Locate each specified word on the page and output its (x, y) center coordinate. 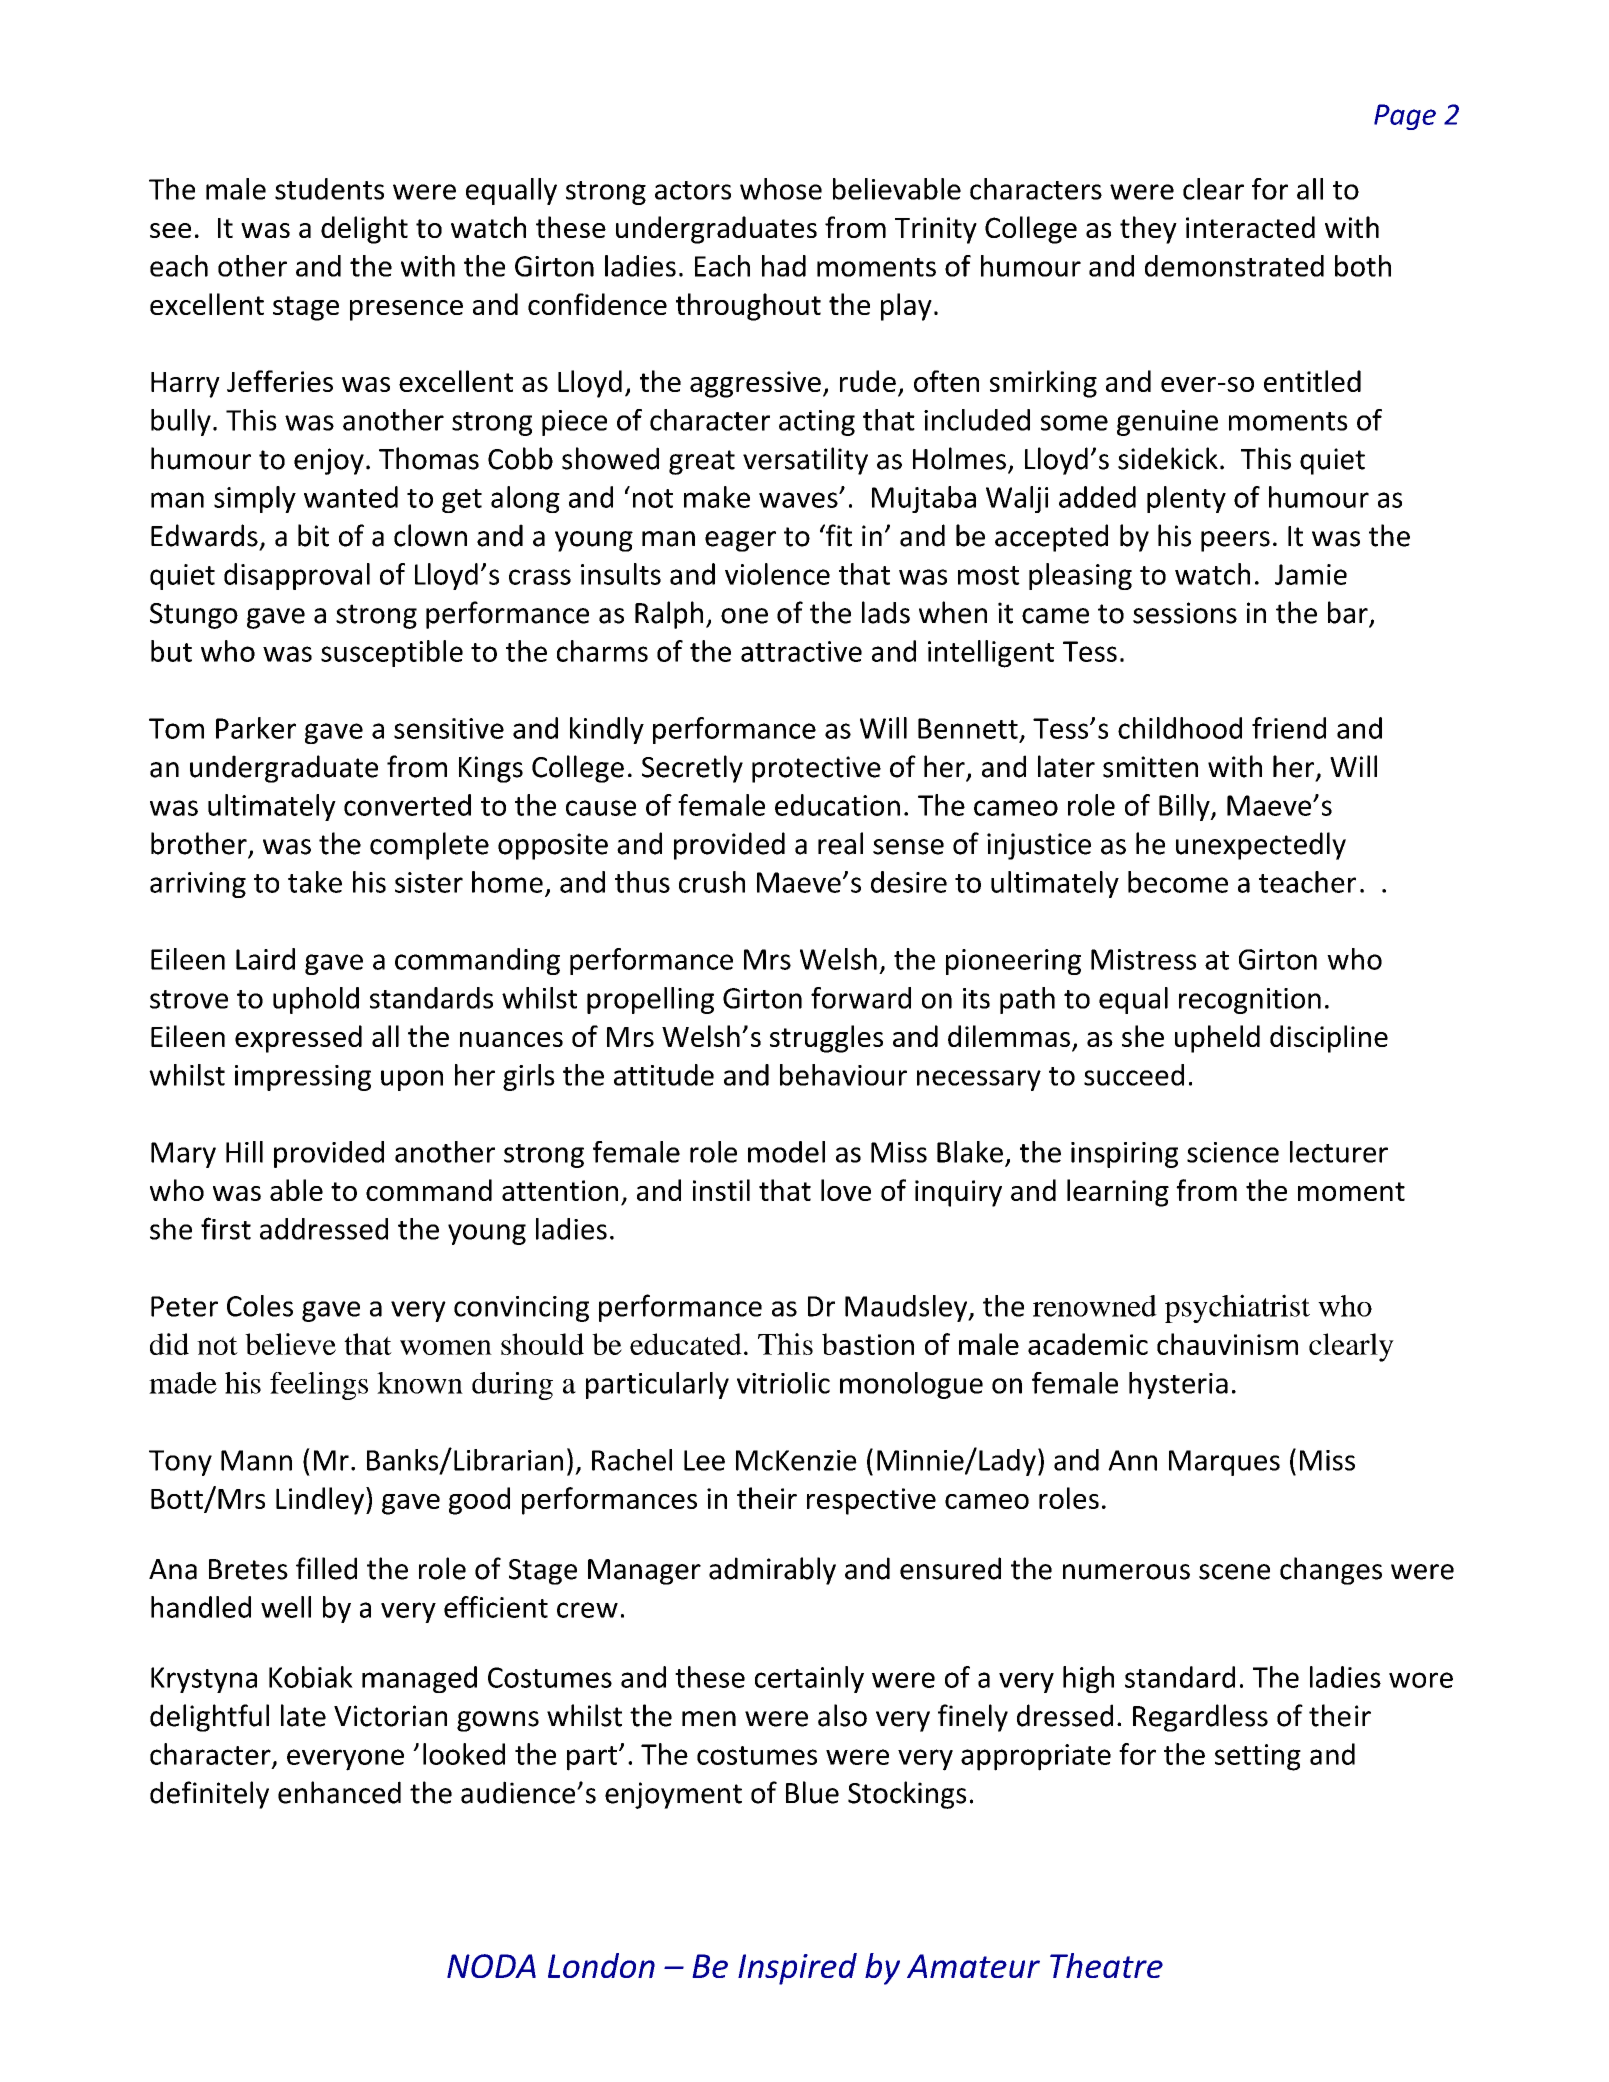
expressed (298, 1039)
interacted (1250, 227)
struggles (826, 1039)
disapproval (297, 576)
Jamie (1311, 574)
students (329, 189)
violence (777, 574)
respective (871, 1501)
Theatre (1106, 1965)
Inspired (797, 1969)
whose (781, 189)
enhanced (339, 1792)
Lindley (320, 1501)
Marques (1224, 1463)
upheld (1217, 1039)
